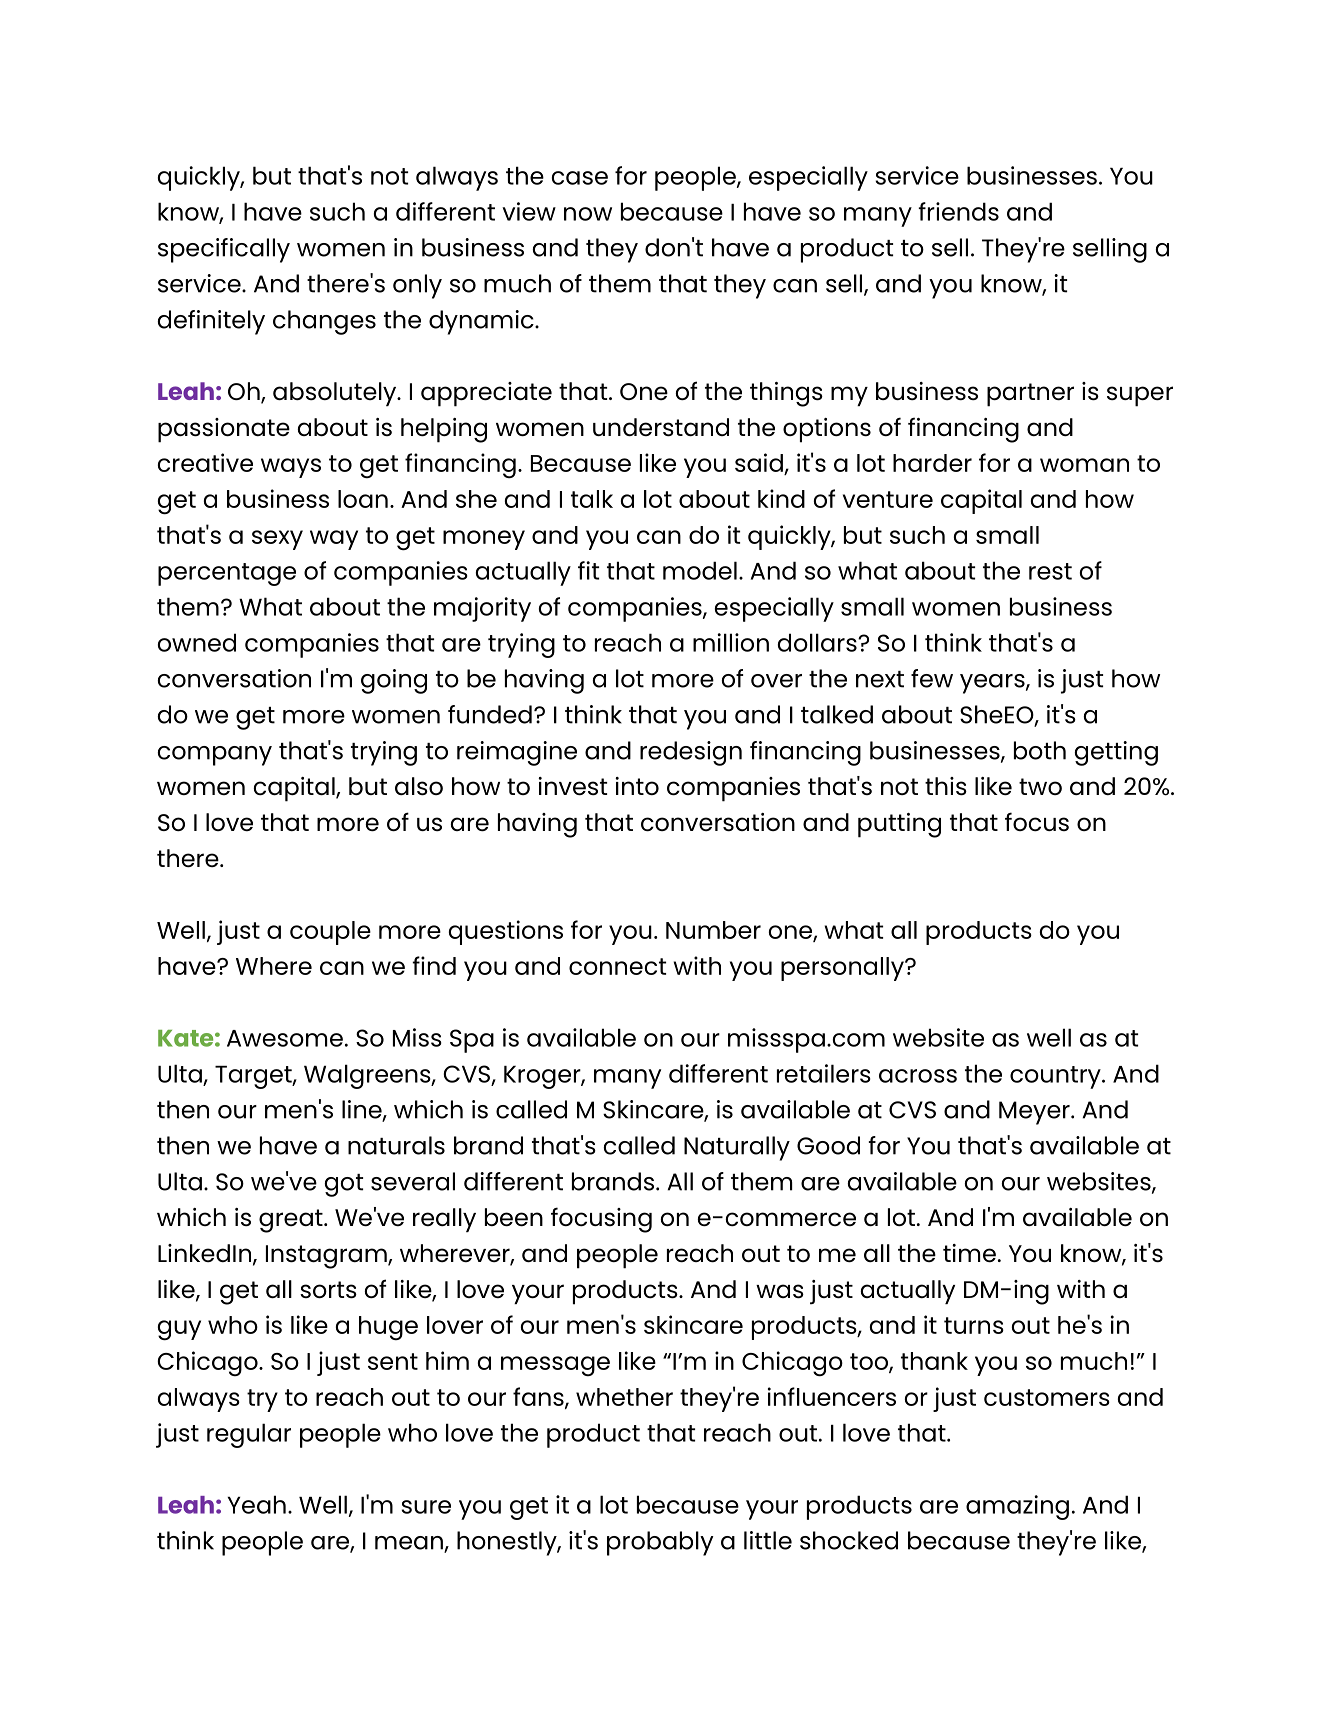  I want to click on probably, so click(660, 1543).
